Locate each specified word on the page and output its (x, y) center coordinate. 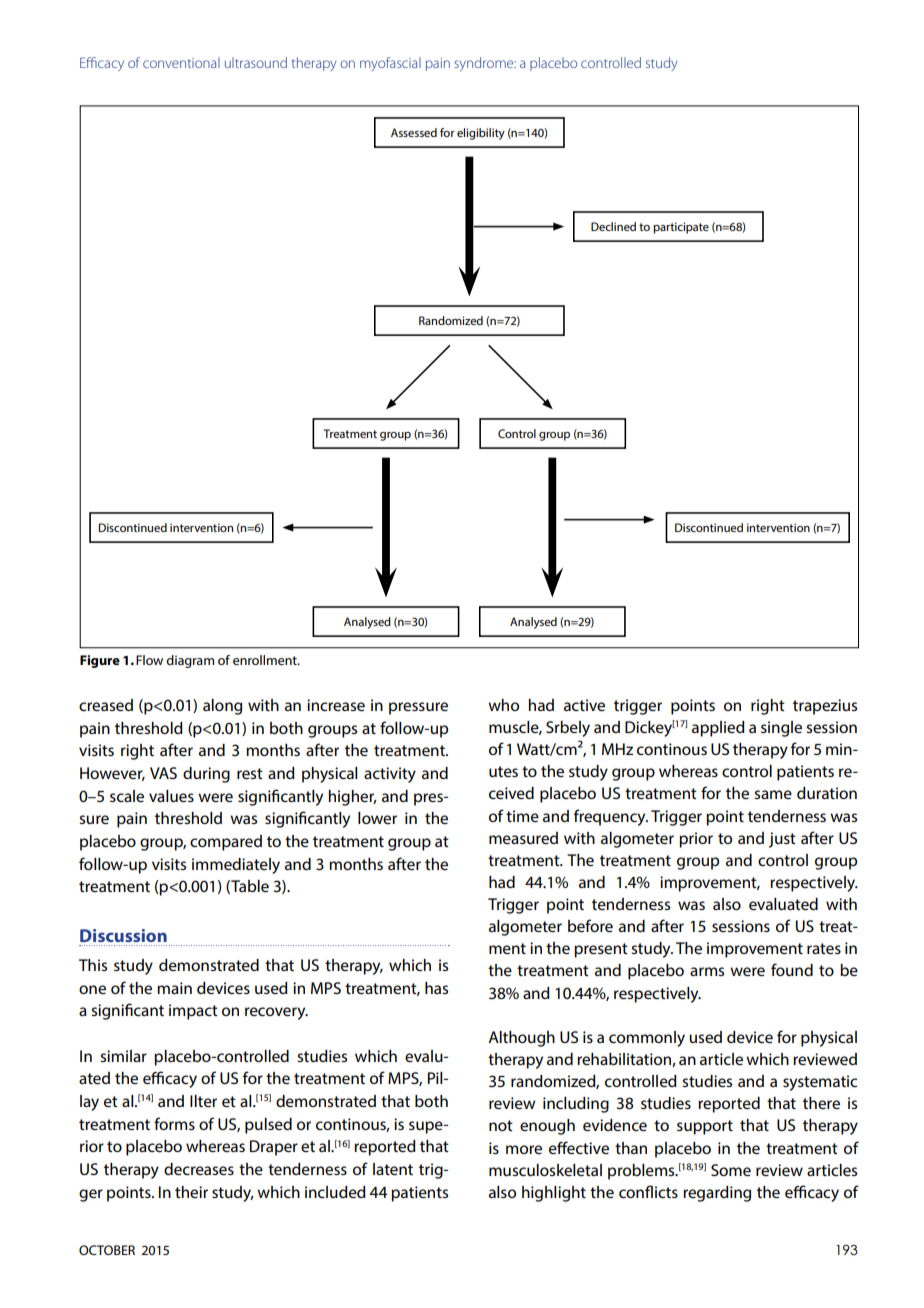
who (503, 705)
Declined (613, 226)
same (773, 794)
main (174, 988)
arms (707, 971)
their (191, 1192)
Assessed (414, 132)
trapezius (825, 707)
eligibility (481, 134)
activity (390, 775)
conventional (181, 62)
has (436, 988)
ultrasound (256, 62)
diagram (190, 661)
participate (681, 228)
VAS (163, 773)
